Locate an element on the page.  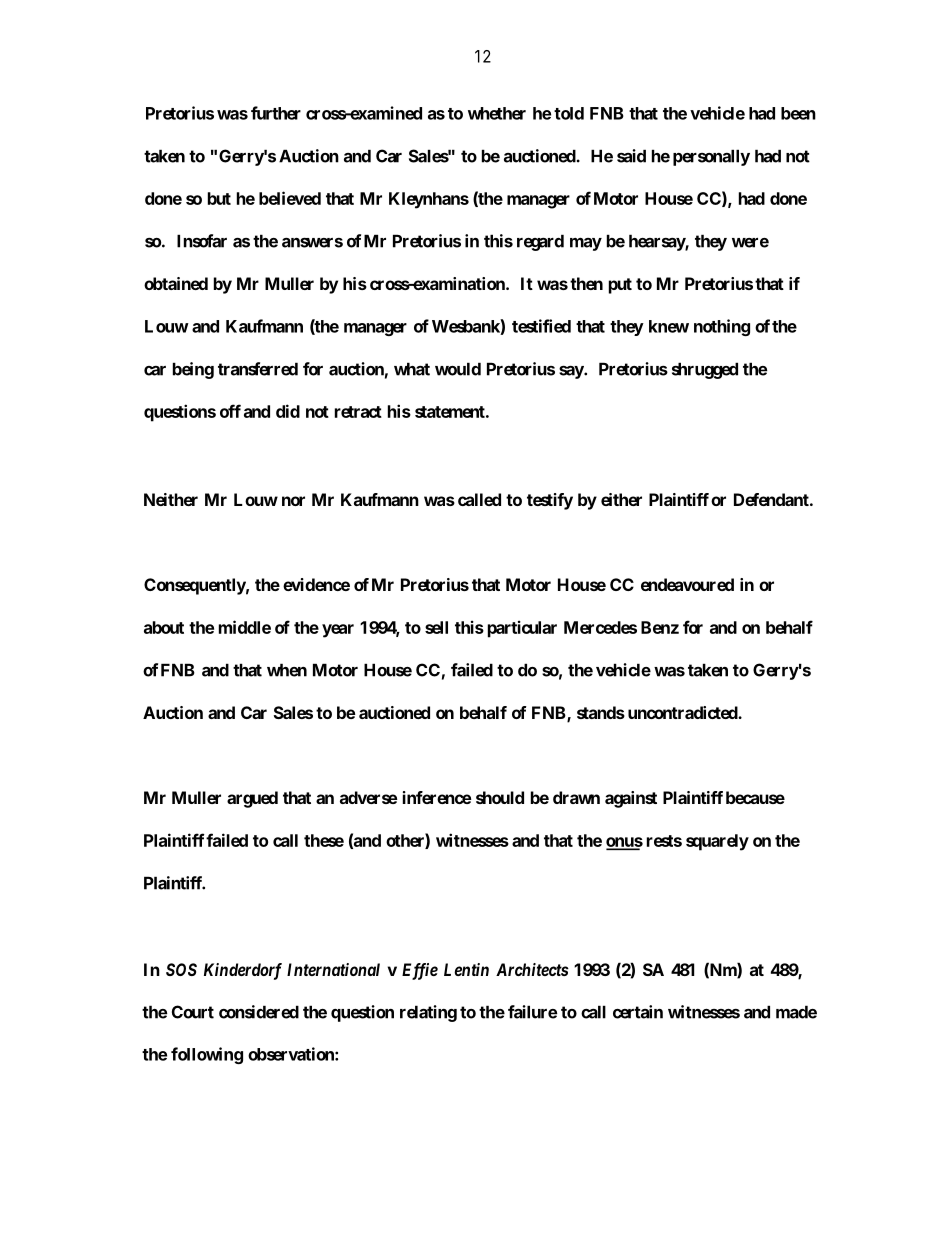
about is located at coordinates (164, 627).
